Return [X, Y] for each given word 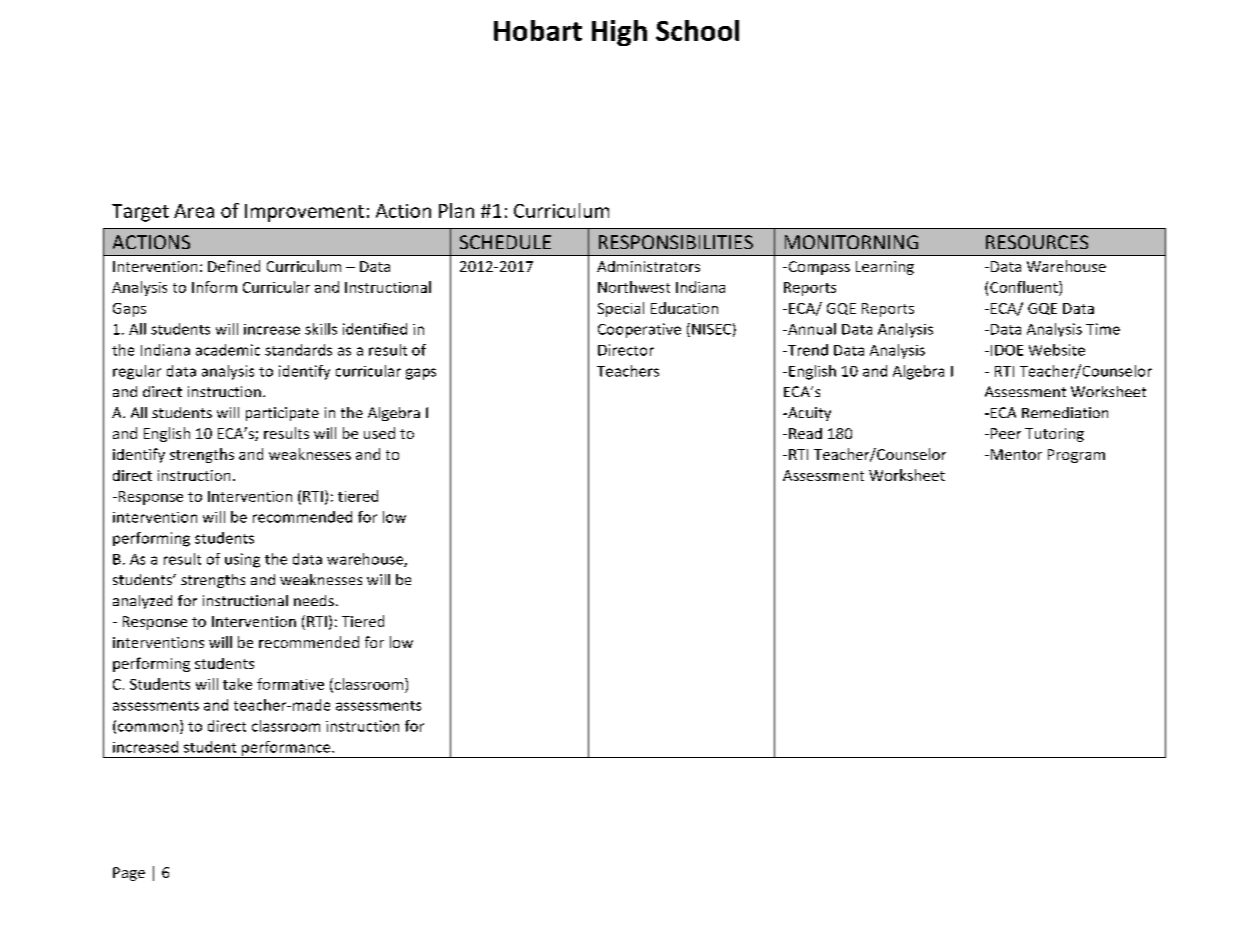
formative [290, 684]
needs [314, 600]
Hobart [538, 30]
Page [129, 874]
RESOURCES [1037, 242]
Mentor [1016, 454]
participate [282, 414]
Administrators [648, 266]
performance [286, 749]
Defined [234, 266]
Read [805, 433]
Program [1076, 456]
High [619, 33]
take [237, 684]
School [697, 30]
